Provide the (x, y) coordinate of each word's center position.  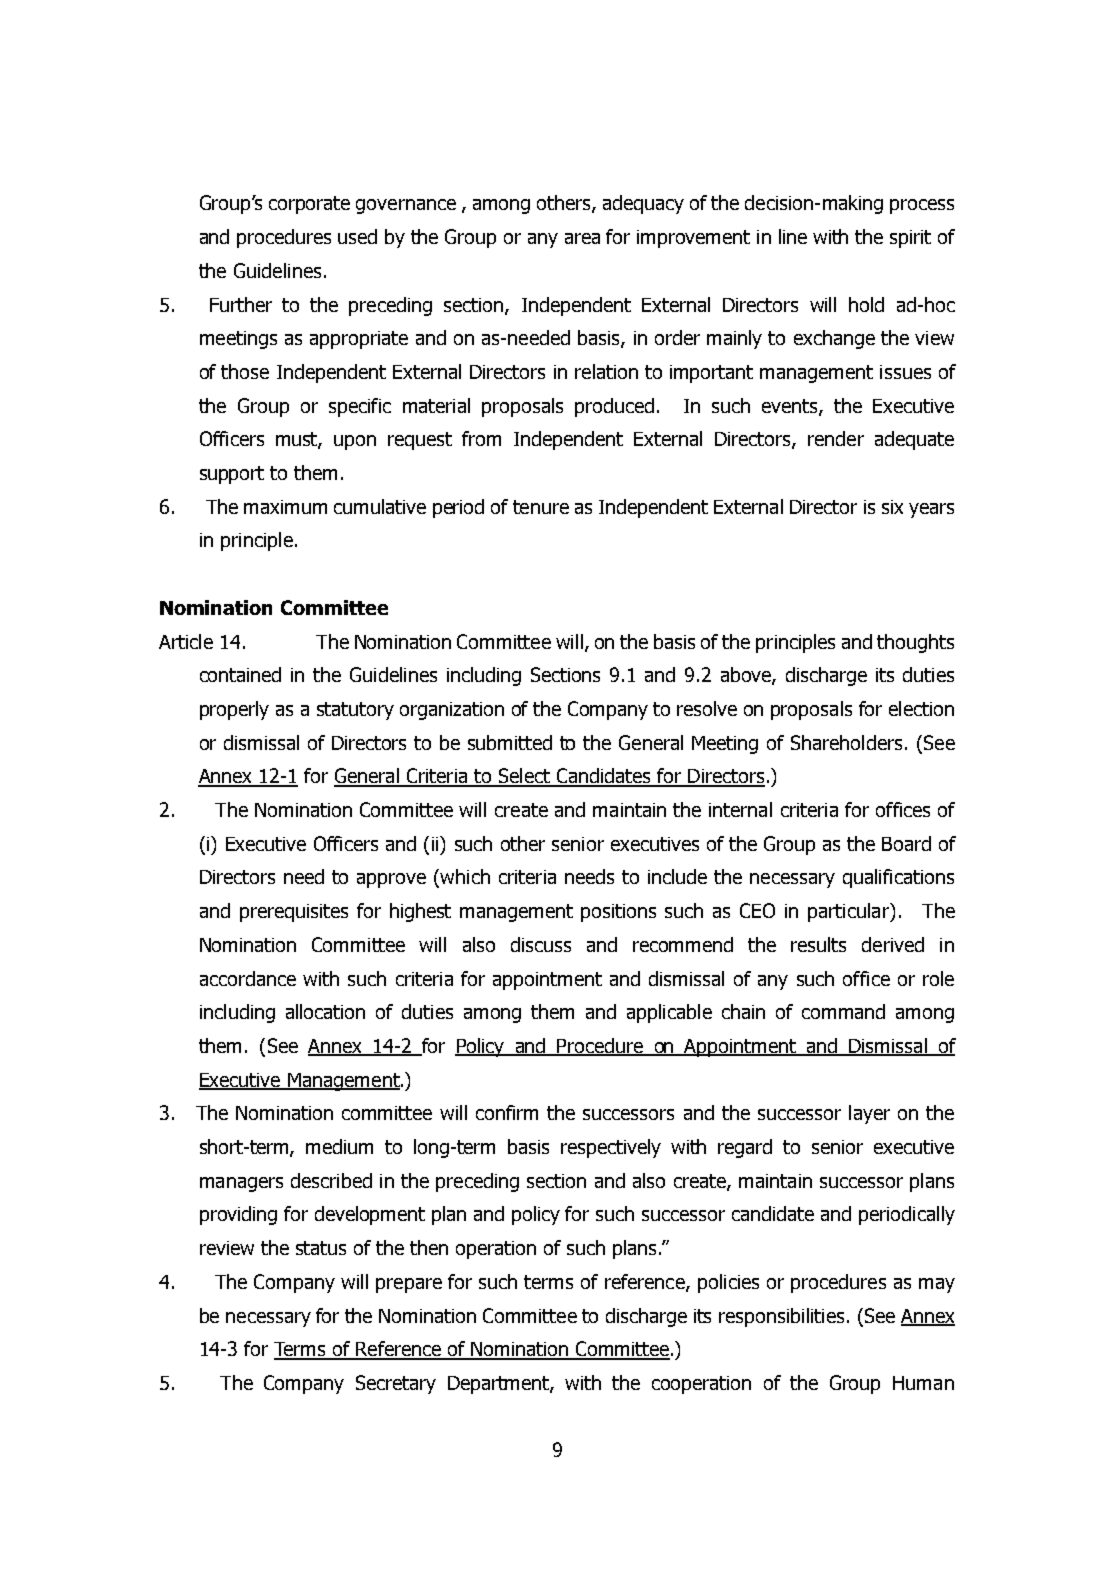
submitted (510, 742)
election (921, 708)
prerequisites (294, 913)
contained (240, 674)
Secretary (396, 1384)
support (232, 475)
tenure (541, 507)
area (582, 238)
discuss (541, 944)
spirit (910, 239)
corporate (309, 205)
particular (849, 912)
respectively (611, 1148)
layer (869, 1114)
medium (339, 1146)
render (836, 438)
